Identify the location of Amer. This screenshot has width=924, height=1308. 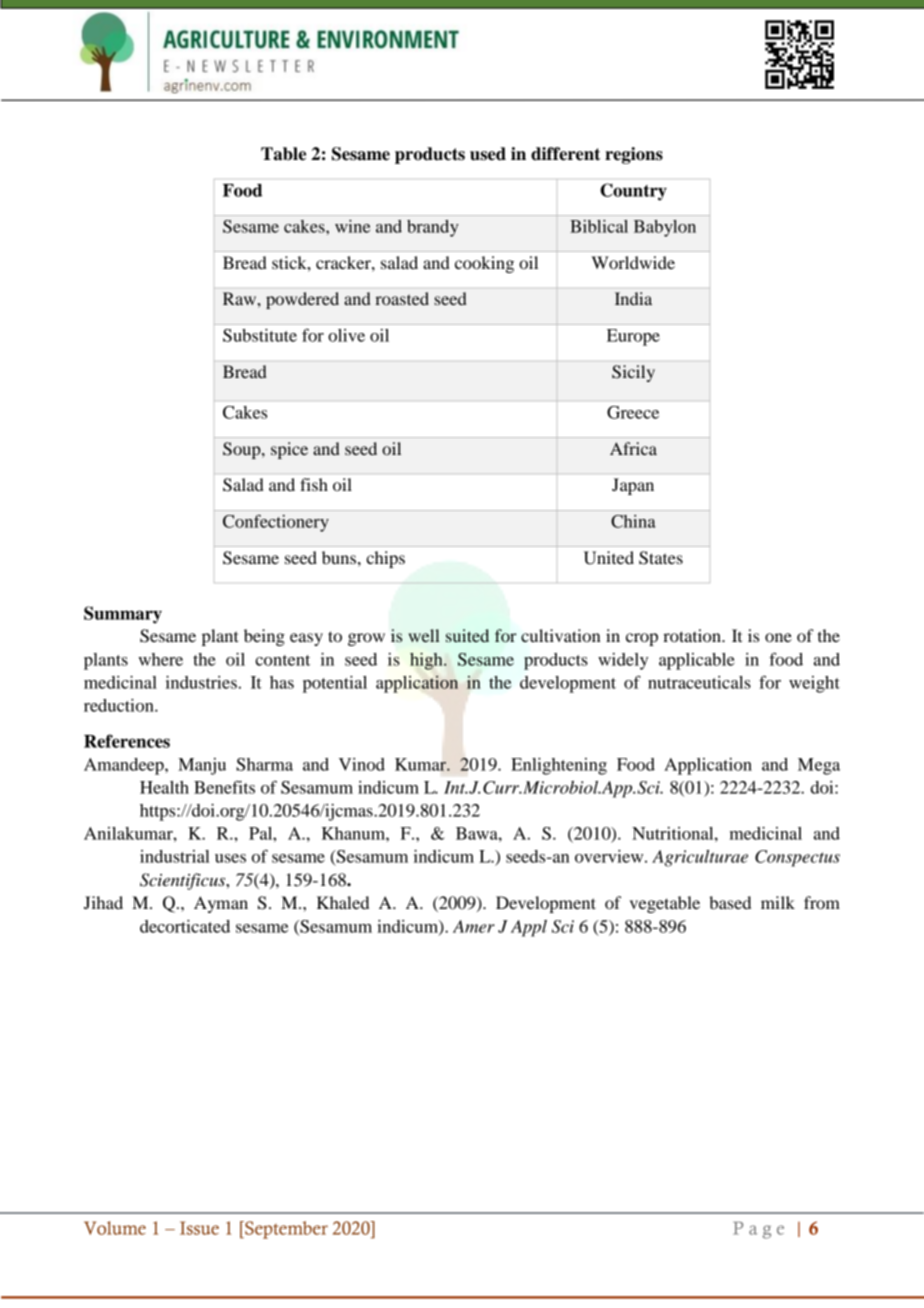
(474, 926).
